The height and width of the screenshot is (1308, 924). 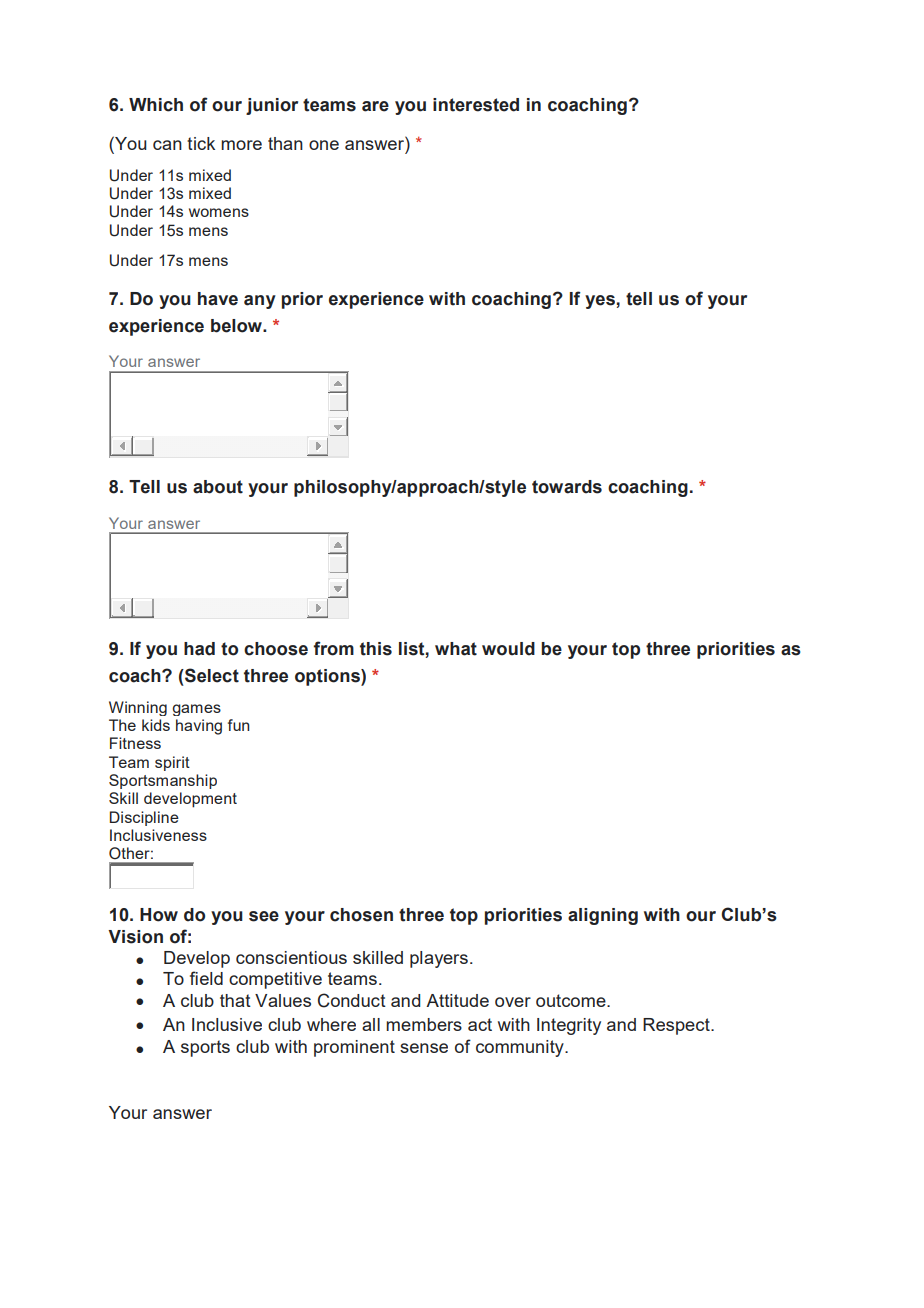 I want to click on tick, so click(x=201, y=143).
